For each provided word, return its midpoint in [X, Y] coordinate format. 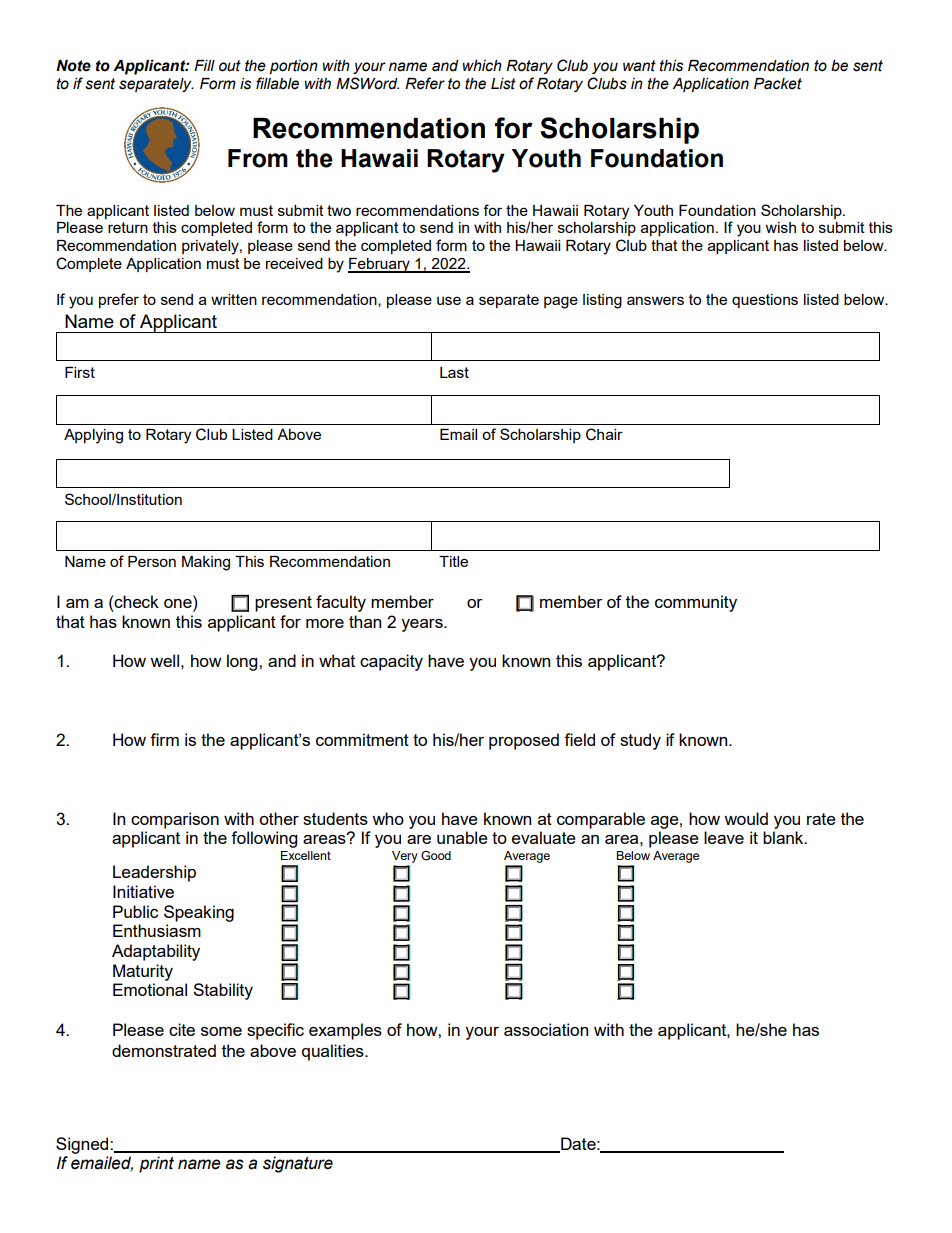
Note [73, 66]
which [482, 66]
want [639, 66]
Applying [93, 436]
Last [454, 372]
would [746, 818]
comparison [175, 820]
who [388, 818]
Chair [604, 434]
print [156, 1164]
